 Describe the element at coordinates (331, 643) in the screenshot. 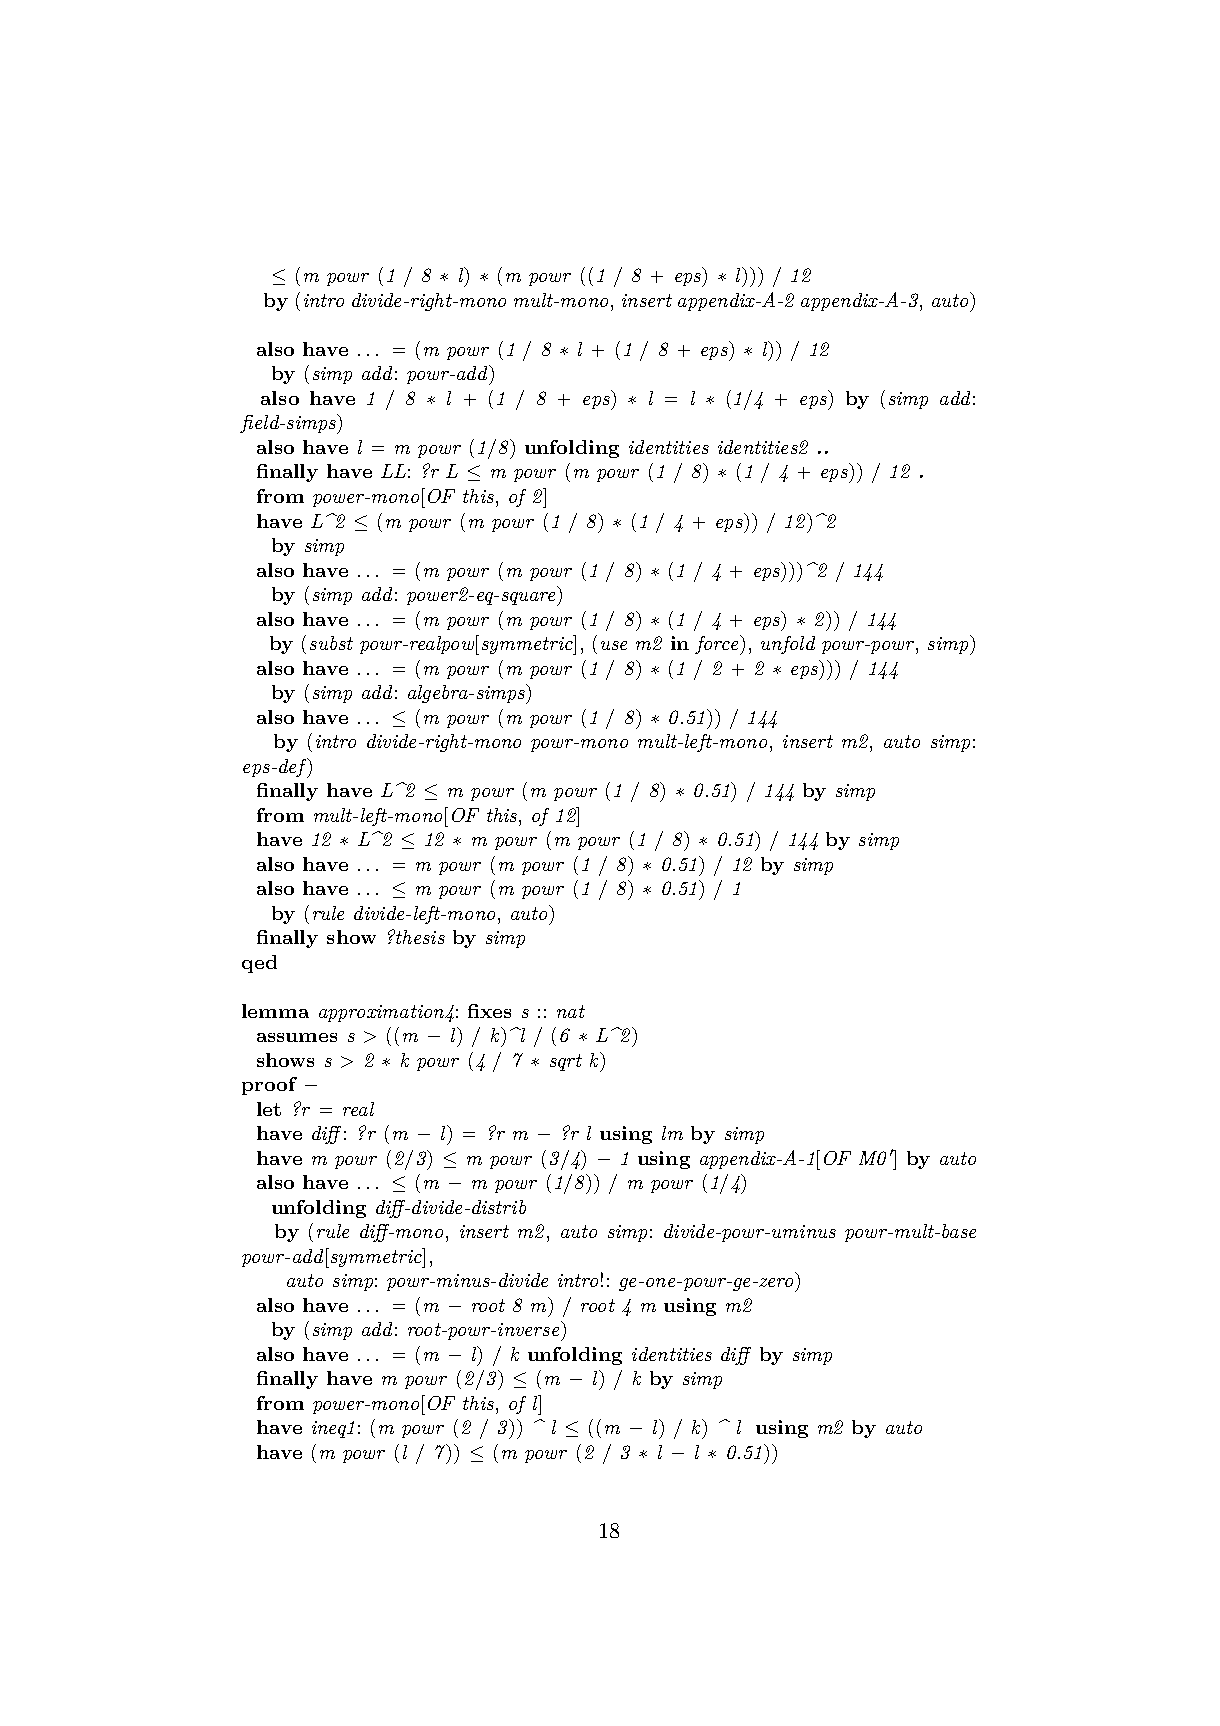

I see `subst` at that location.
